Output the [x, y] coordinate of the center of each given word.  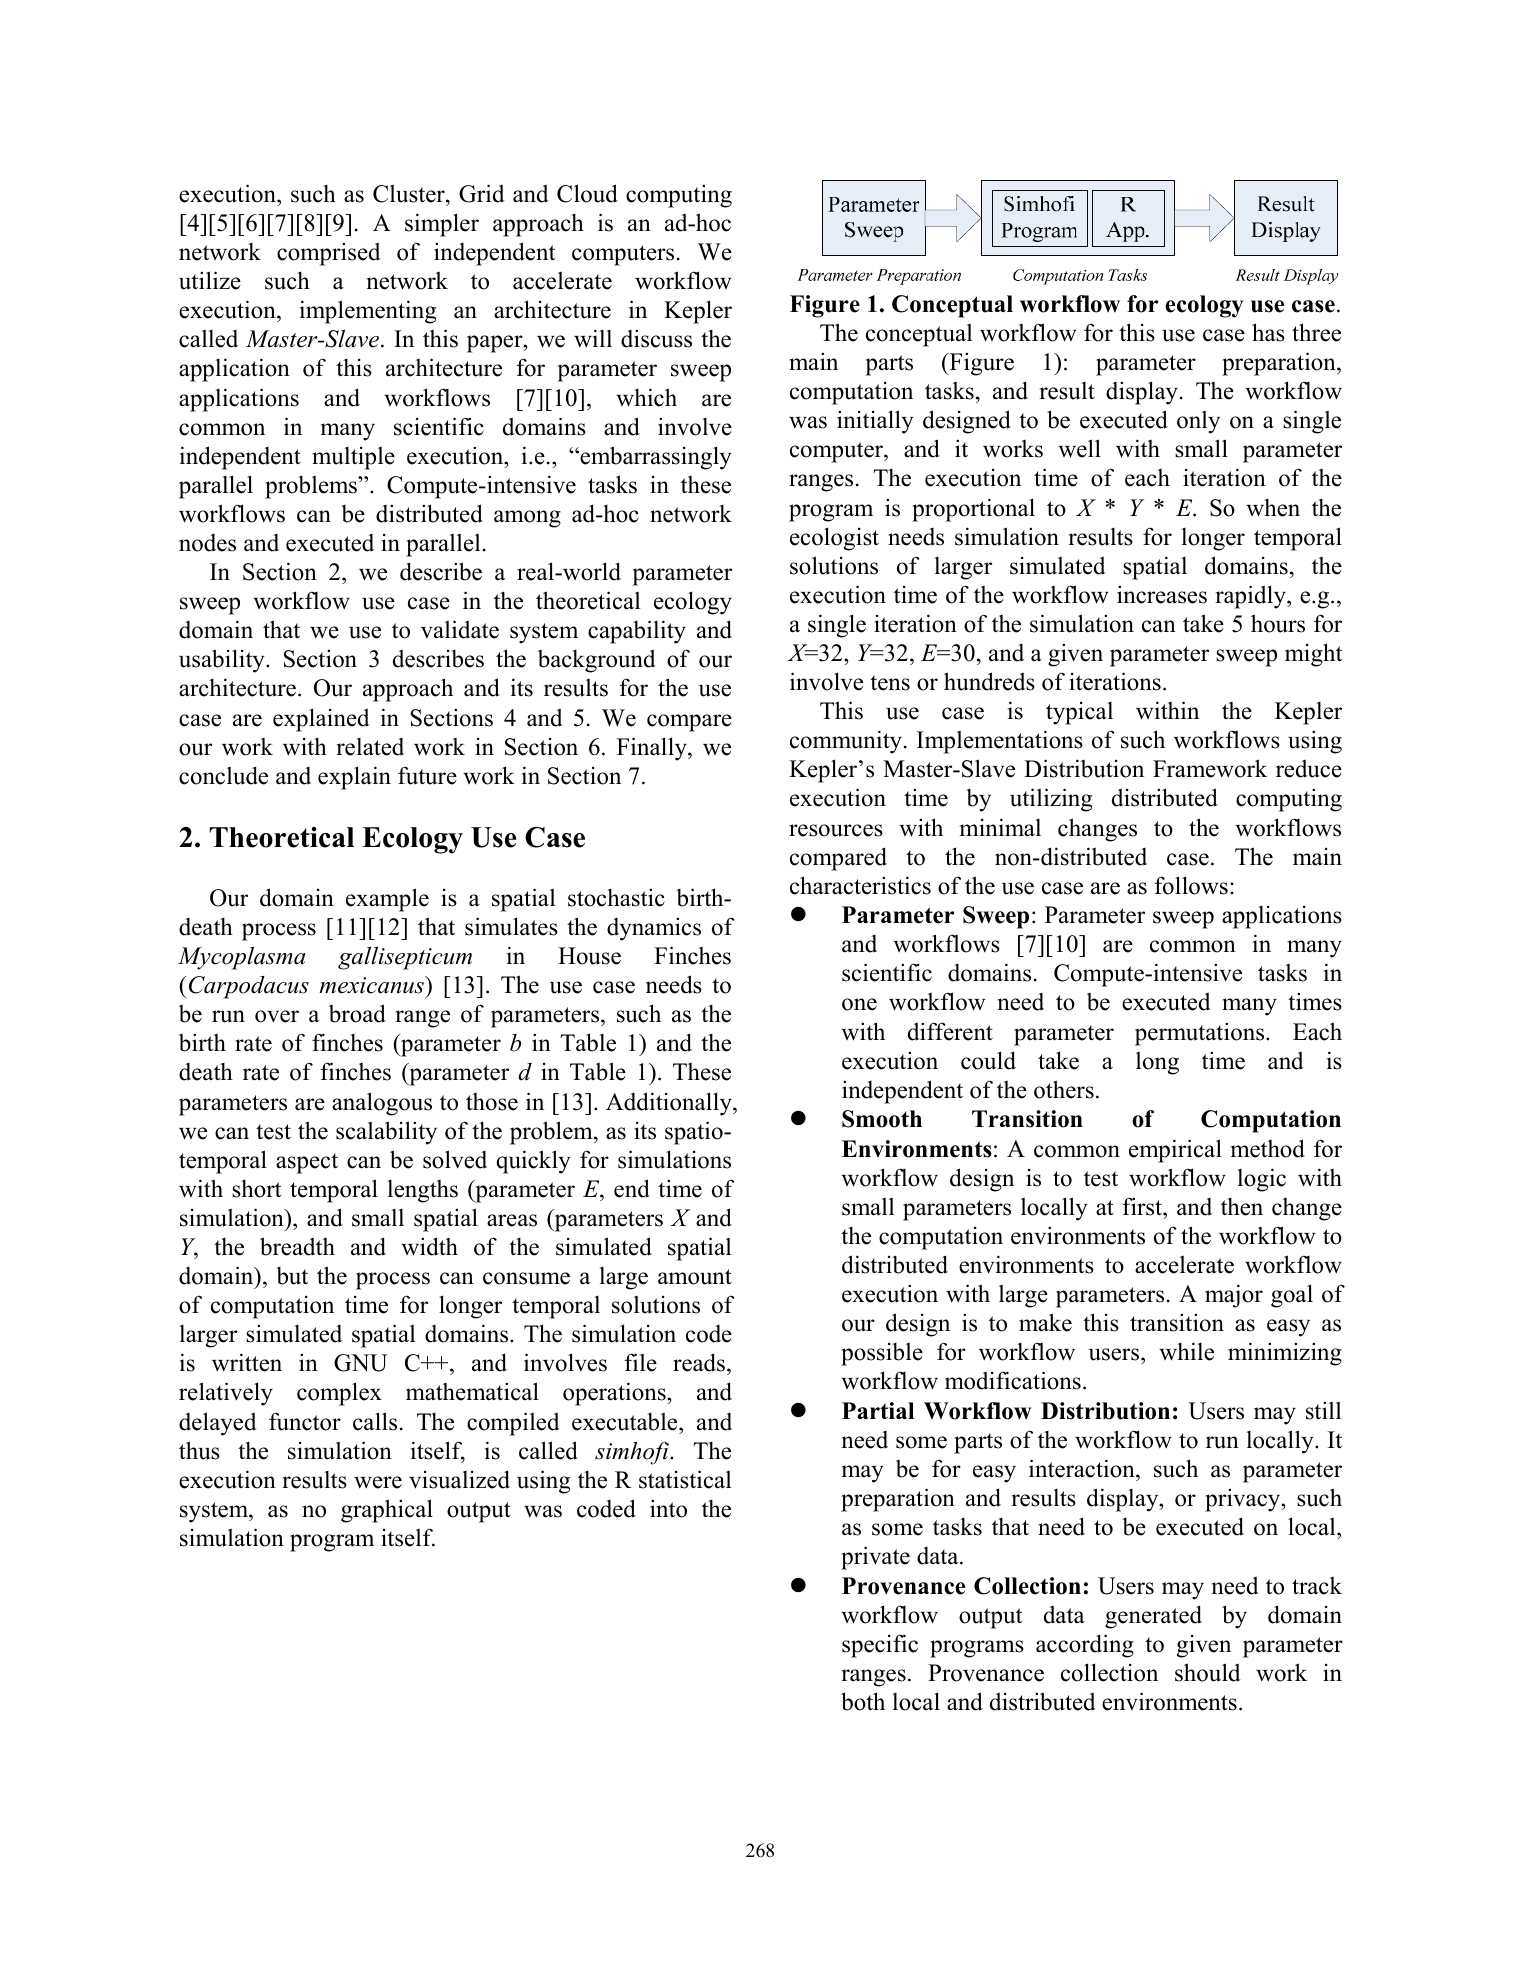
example [387, 900]
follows [1191, 885]
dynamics [654, 929]
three [1316, 332]
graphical [387, 1511]
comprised [329, 254]
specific [880, 1646]
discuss [656, 338]
